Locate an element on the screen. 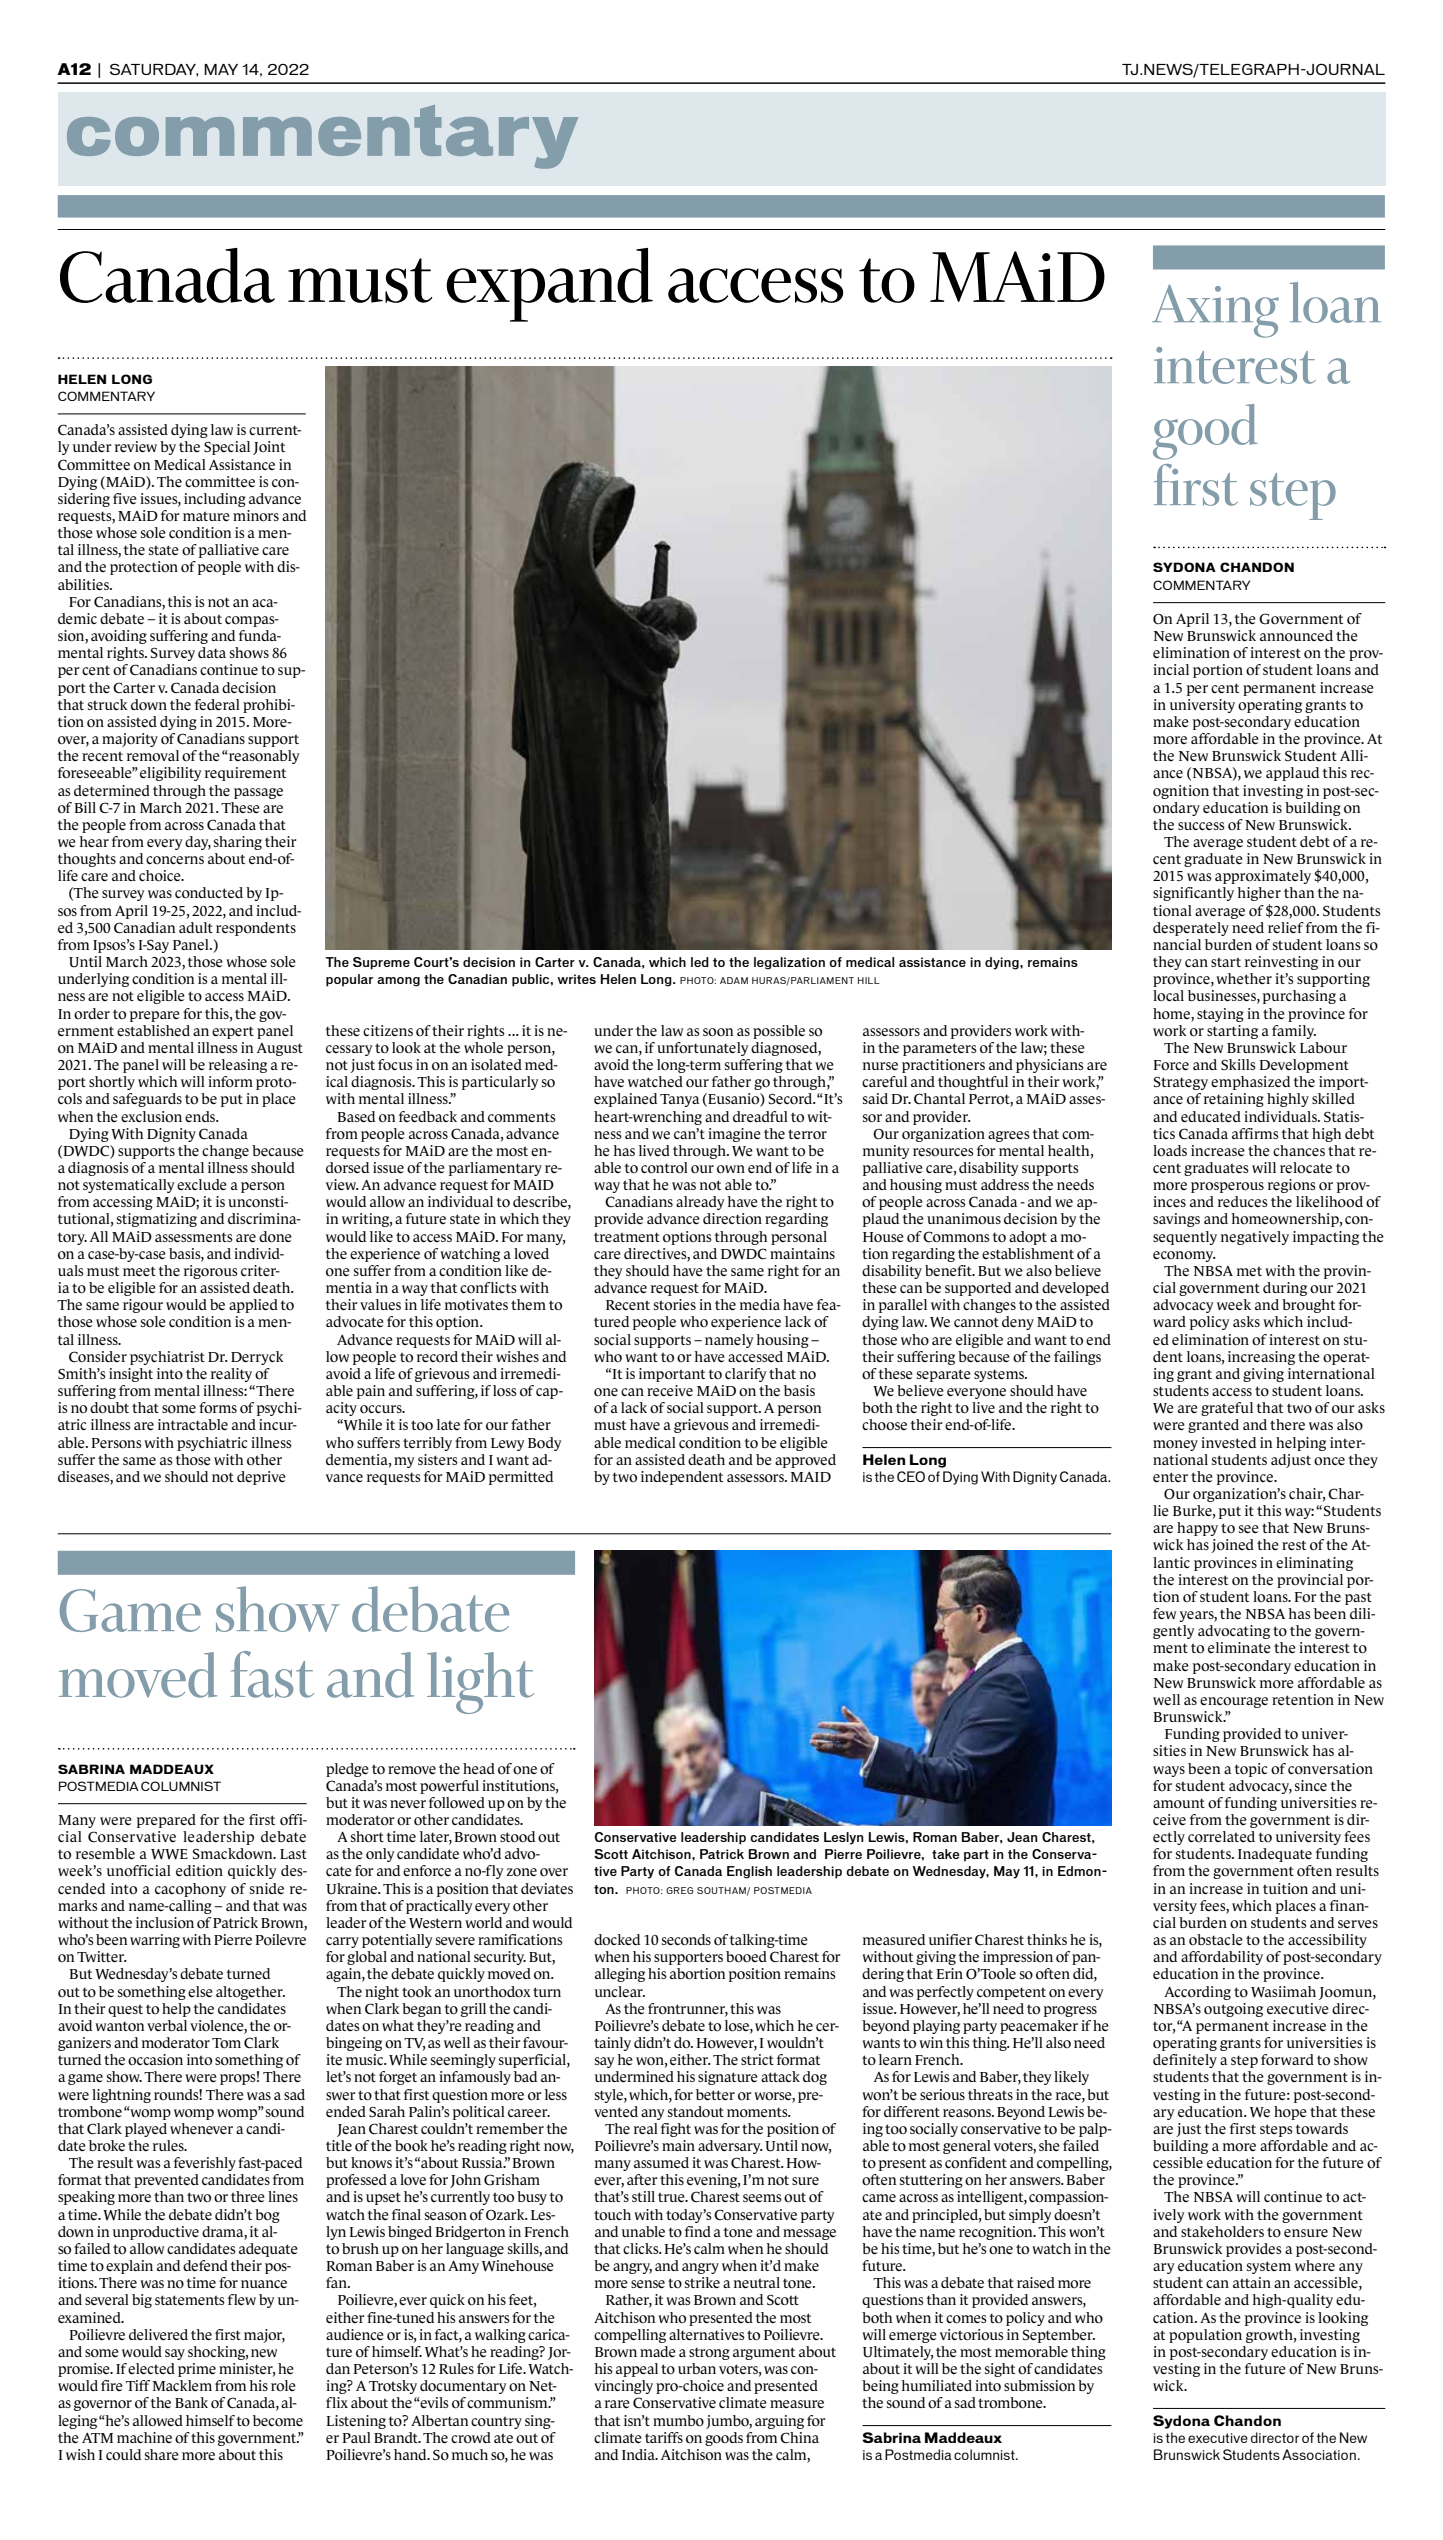 The image size is (1443, 2540). Axing is located at coordinates (1215, 311).
